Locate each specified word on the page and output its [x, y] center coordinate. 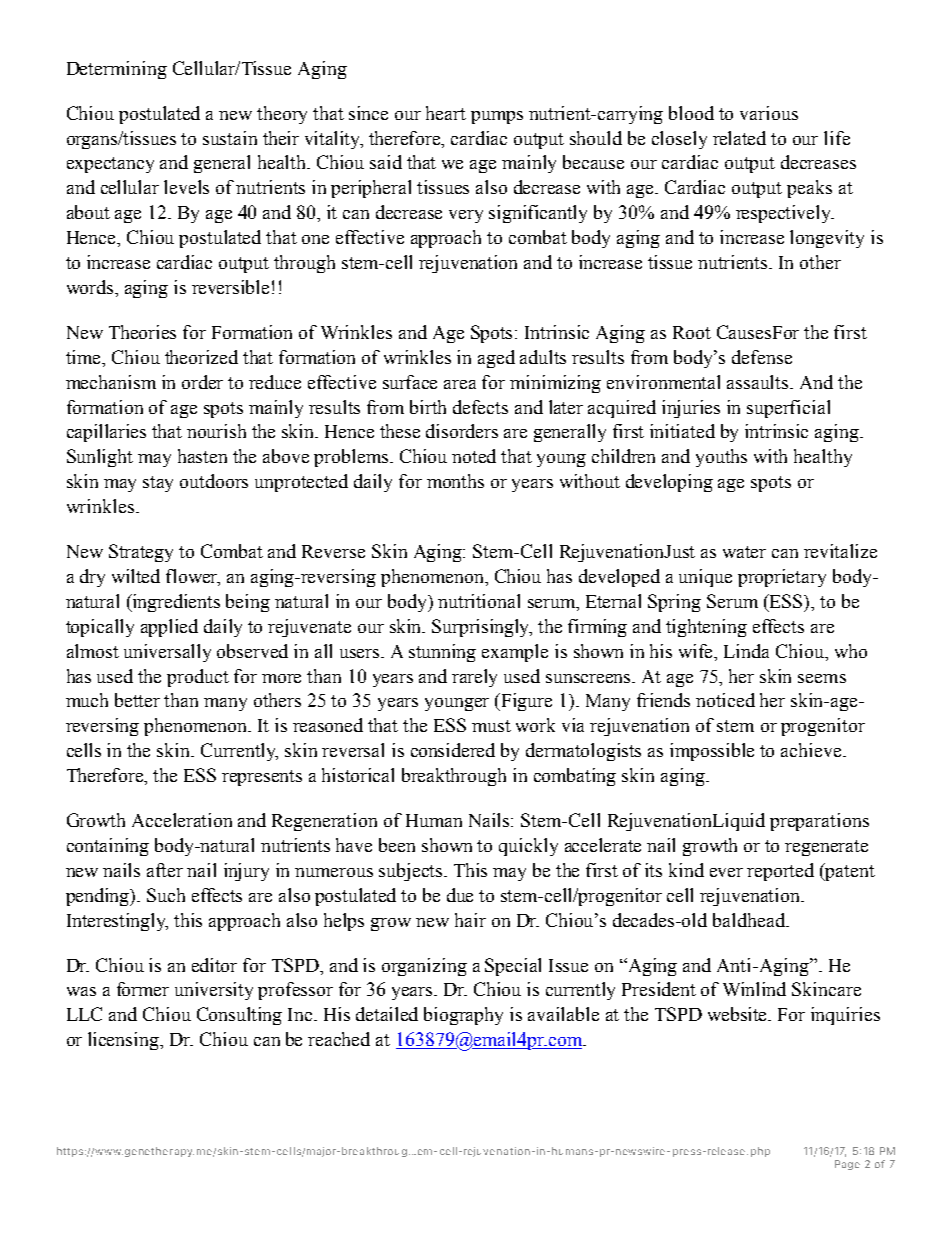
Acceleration [182, 820]
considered [453, 750]
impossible [712, 752]
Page [847, 1165]
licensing [125, 1041]
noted [474, 456]
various [769, 113]
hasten [202, 456]
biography [463, 1016]
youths [721, 458]
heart [446, 113]
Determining [117, 70]
